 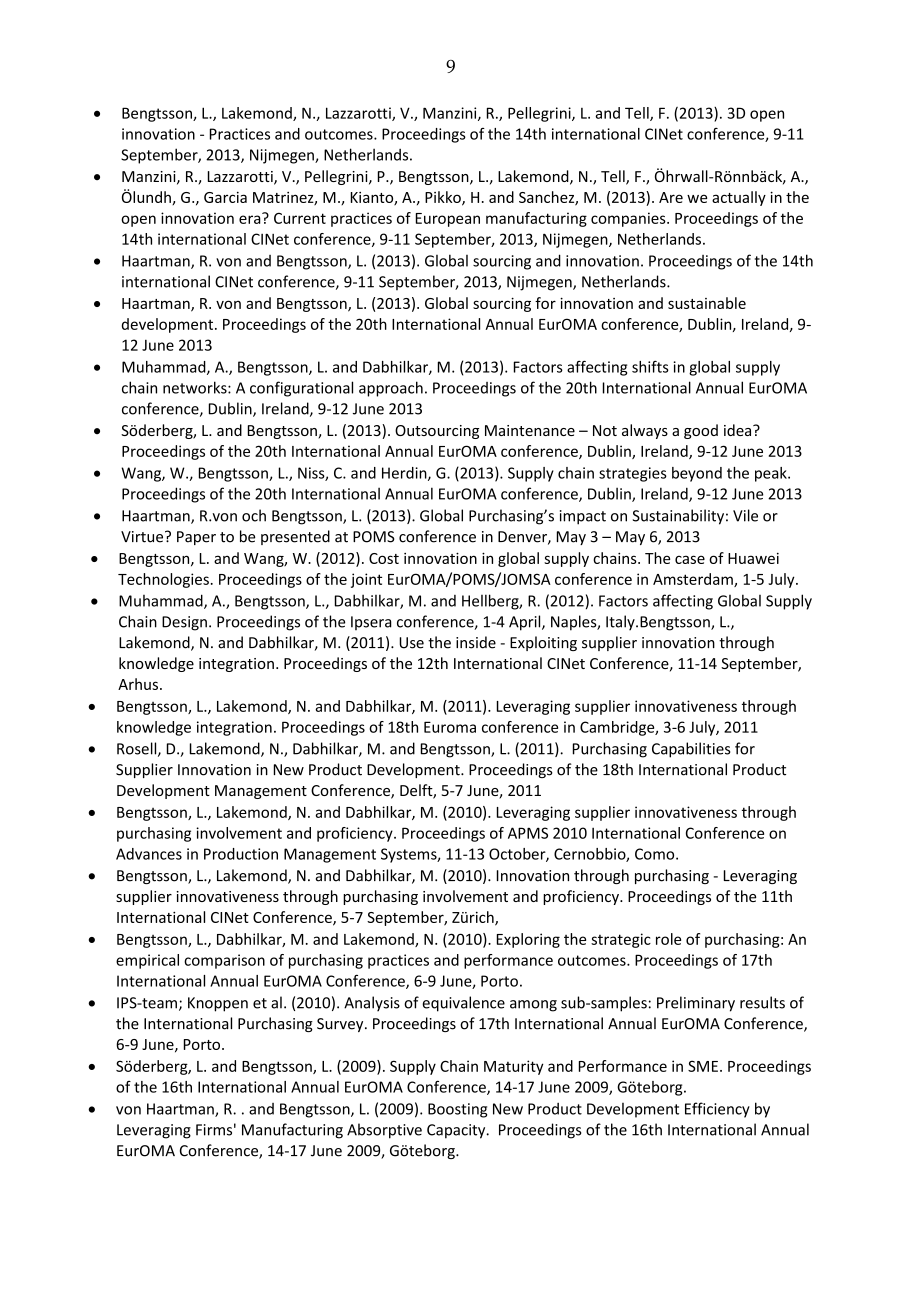 I want to click on inside, so click(x=476, y=642).
